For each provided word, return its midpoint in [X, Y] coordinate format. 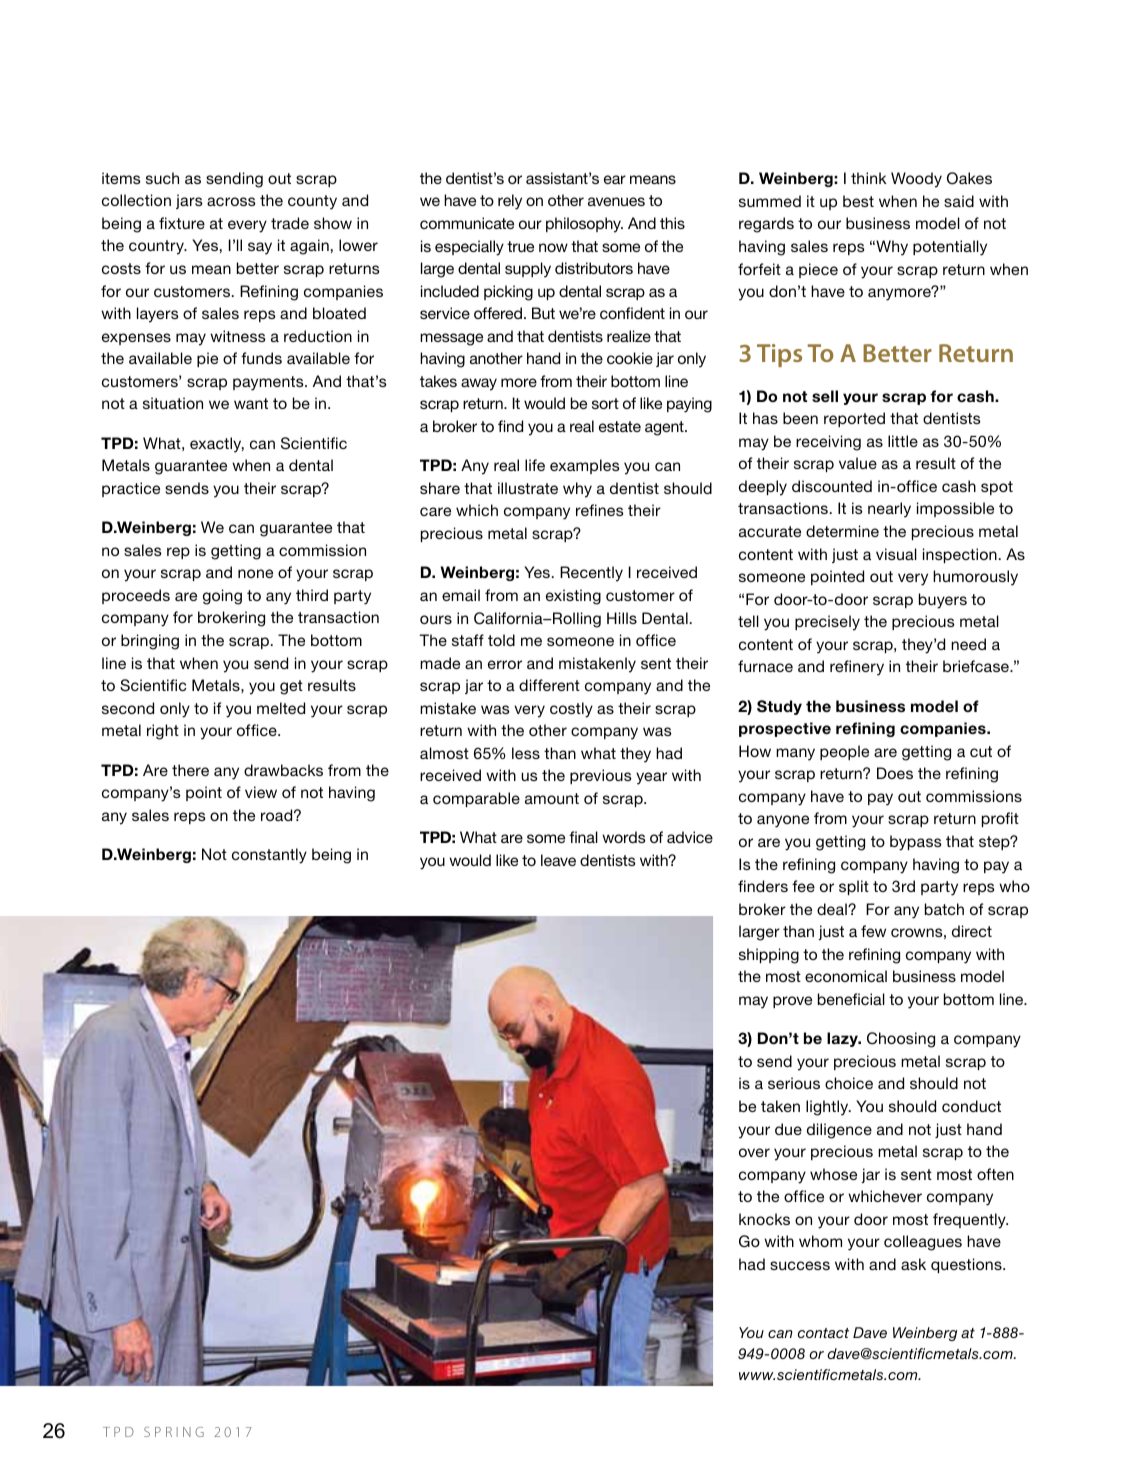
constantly [269, 856]
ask [913, 1264]
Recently [591, 574]
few [873, 931]
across [231, 201]
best [858, 201]
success [800, 1265]
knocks [764, 1219]
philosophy [584, 225]
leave [558, 860]
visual [896, 554]
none [255, 573]
